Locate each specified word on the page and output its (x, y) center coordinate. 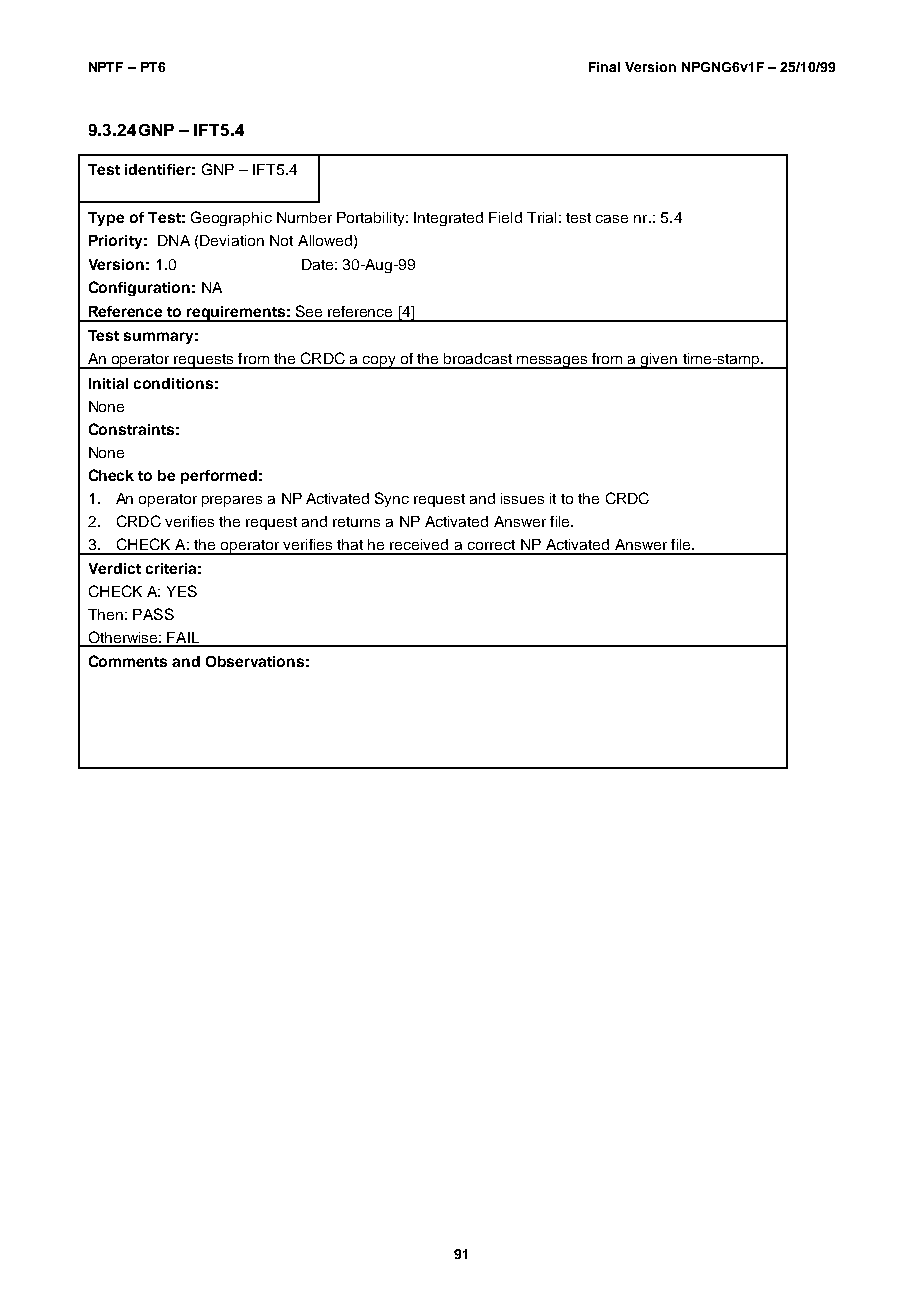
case (612, 219)
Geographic (231, 218)
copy (379, 362)
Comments (128, 661)
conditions (173, 383)
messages (552, 362)
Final (604, 67)
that (350, 544)
